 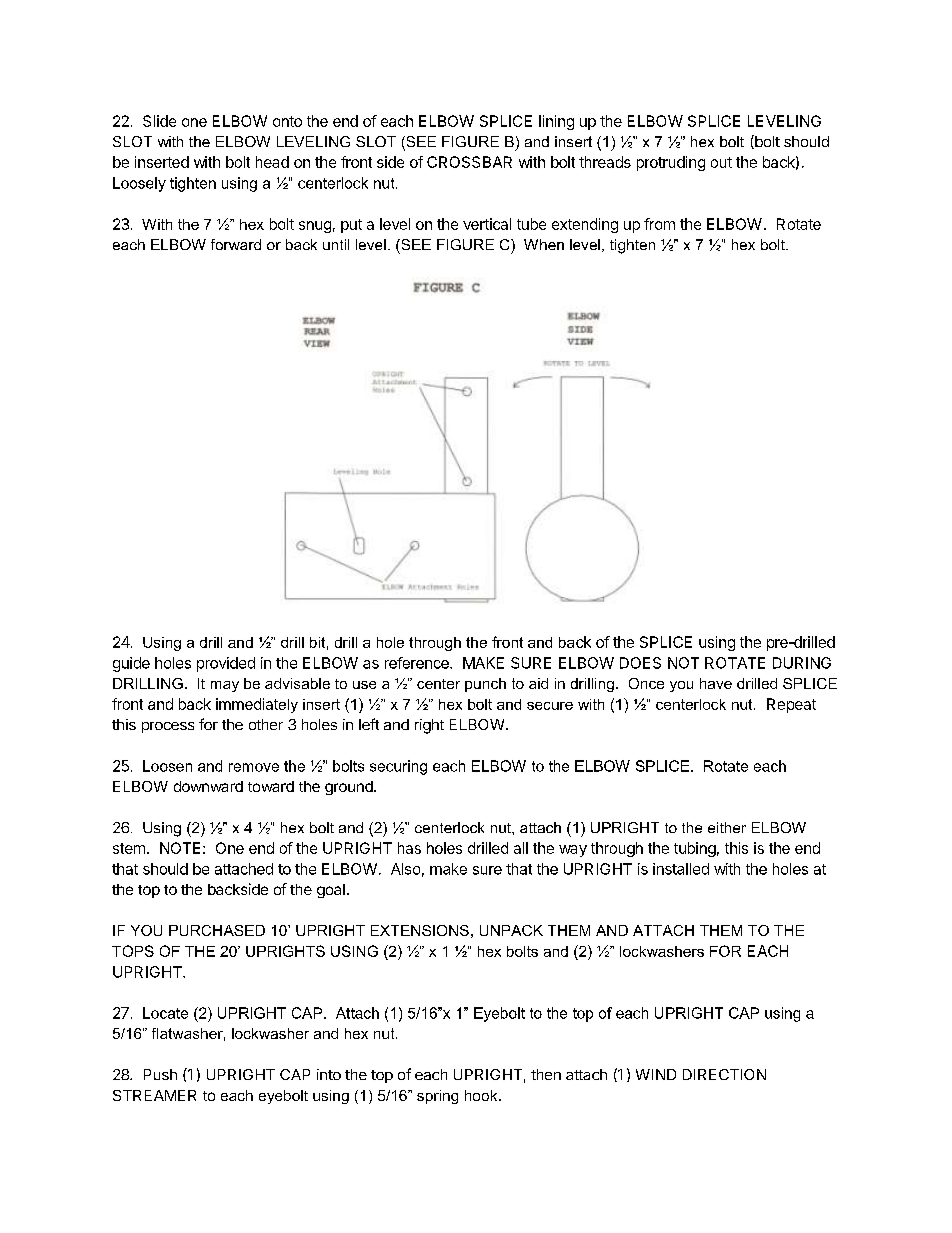 What do you see at coordinates (208, 786) in the page?
I see `downward` at bounding box center [208, 786].
